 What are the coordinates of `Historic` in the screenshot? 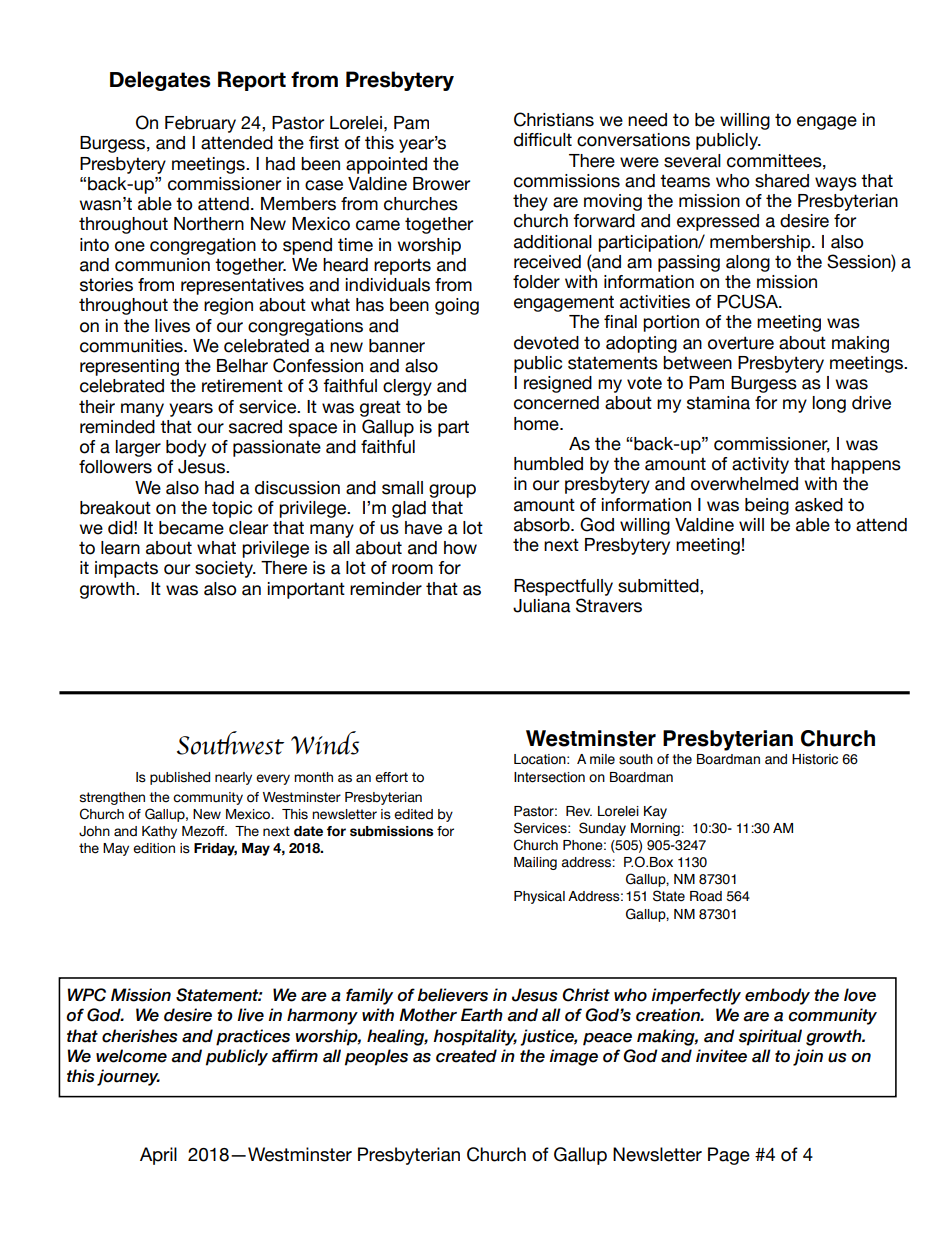 It's located at (815, 759).
